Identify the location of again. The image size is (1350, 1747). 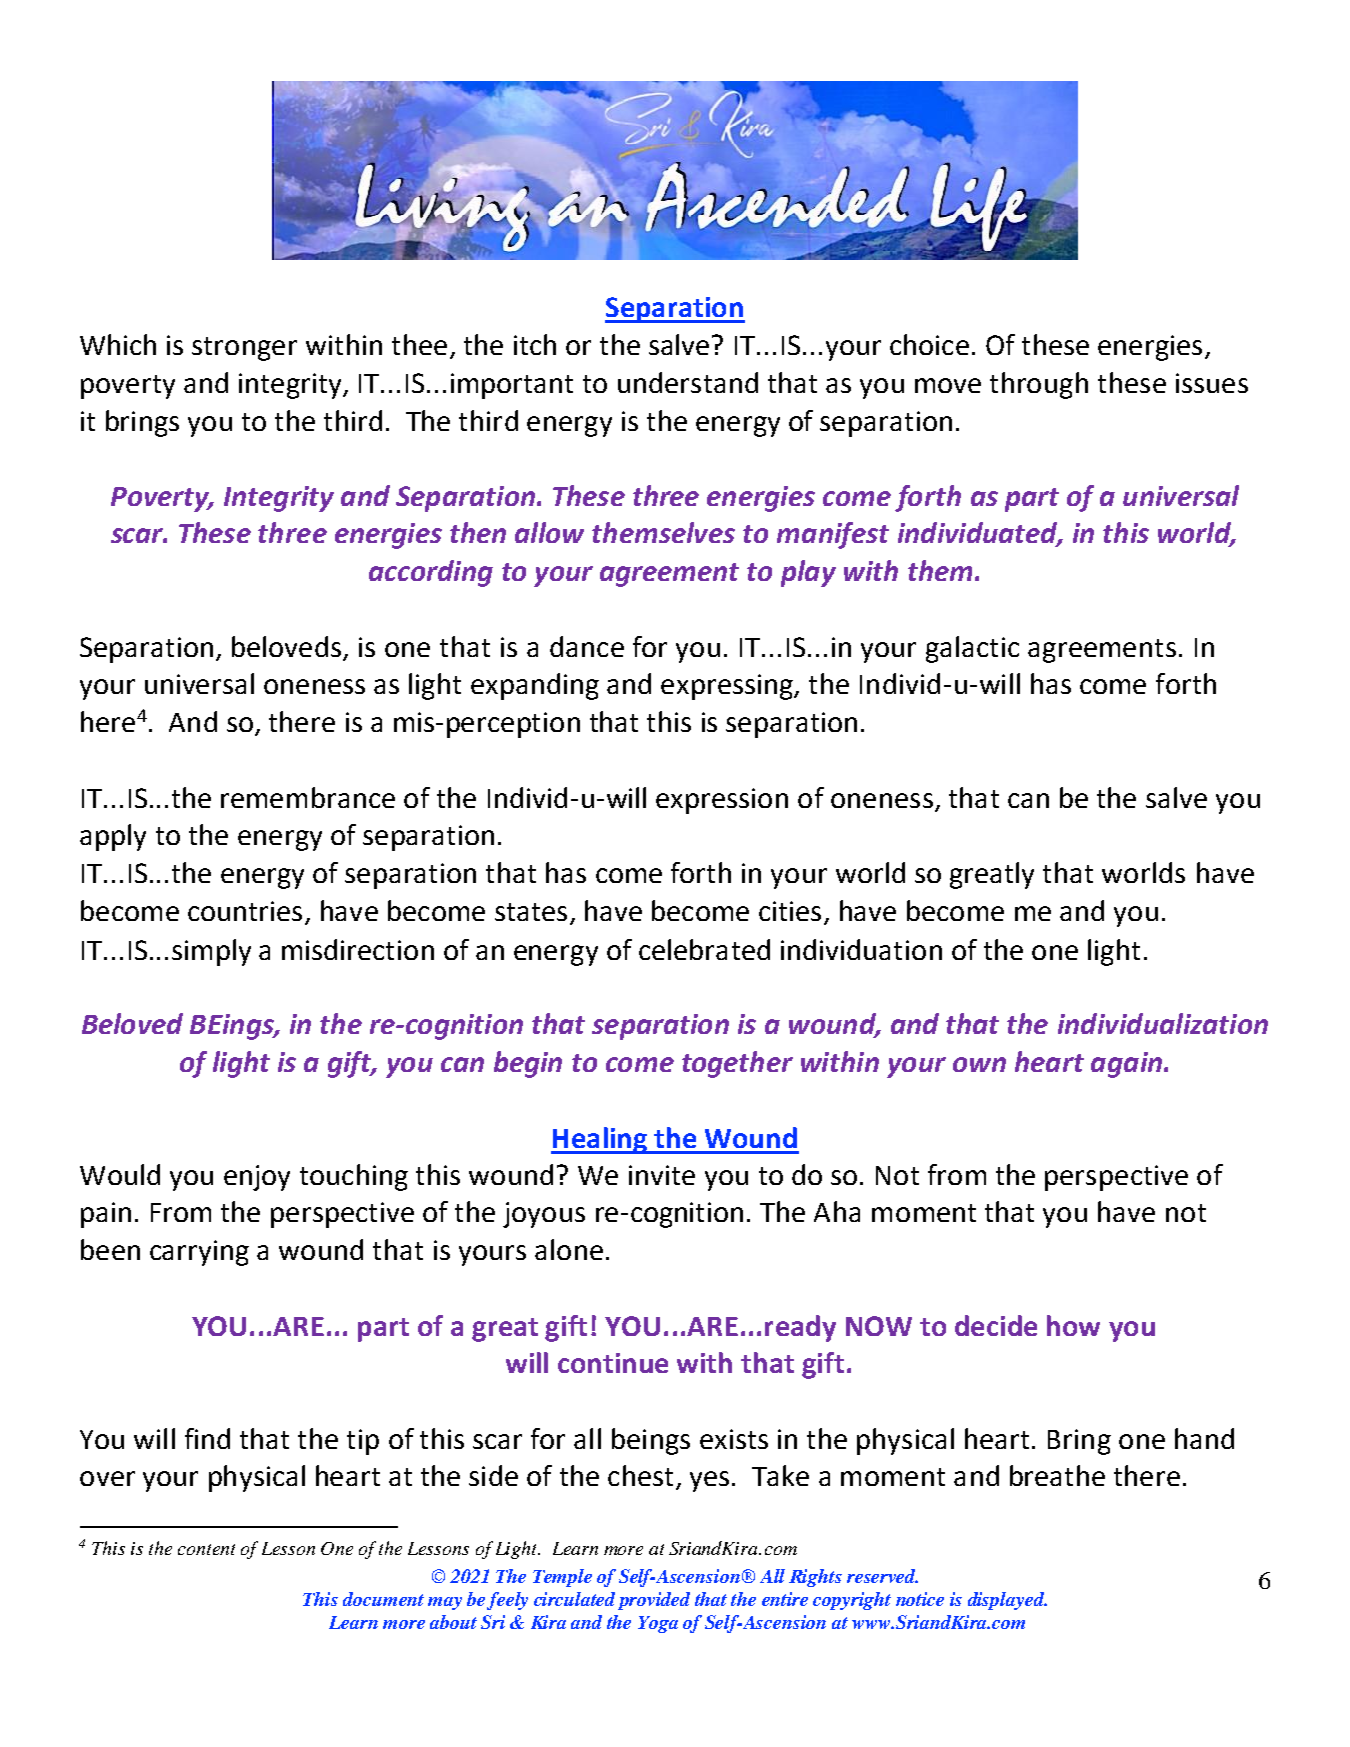
(1126, 1065).
